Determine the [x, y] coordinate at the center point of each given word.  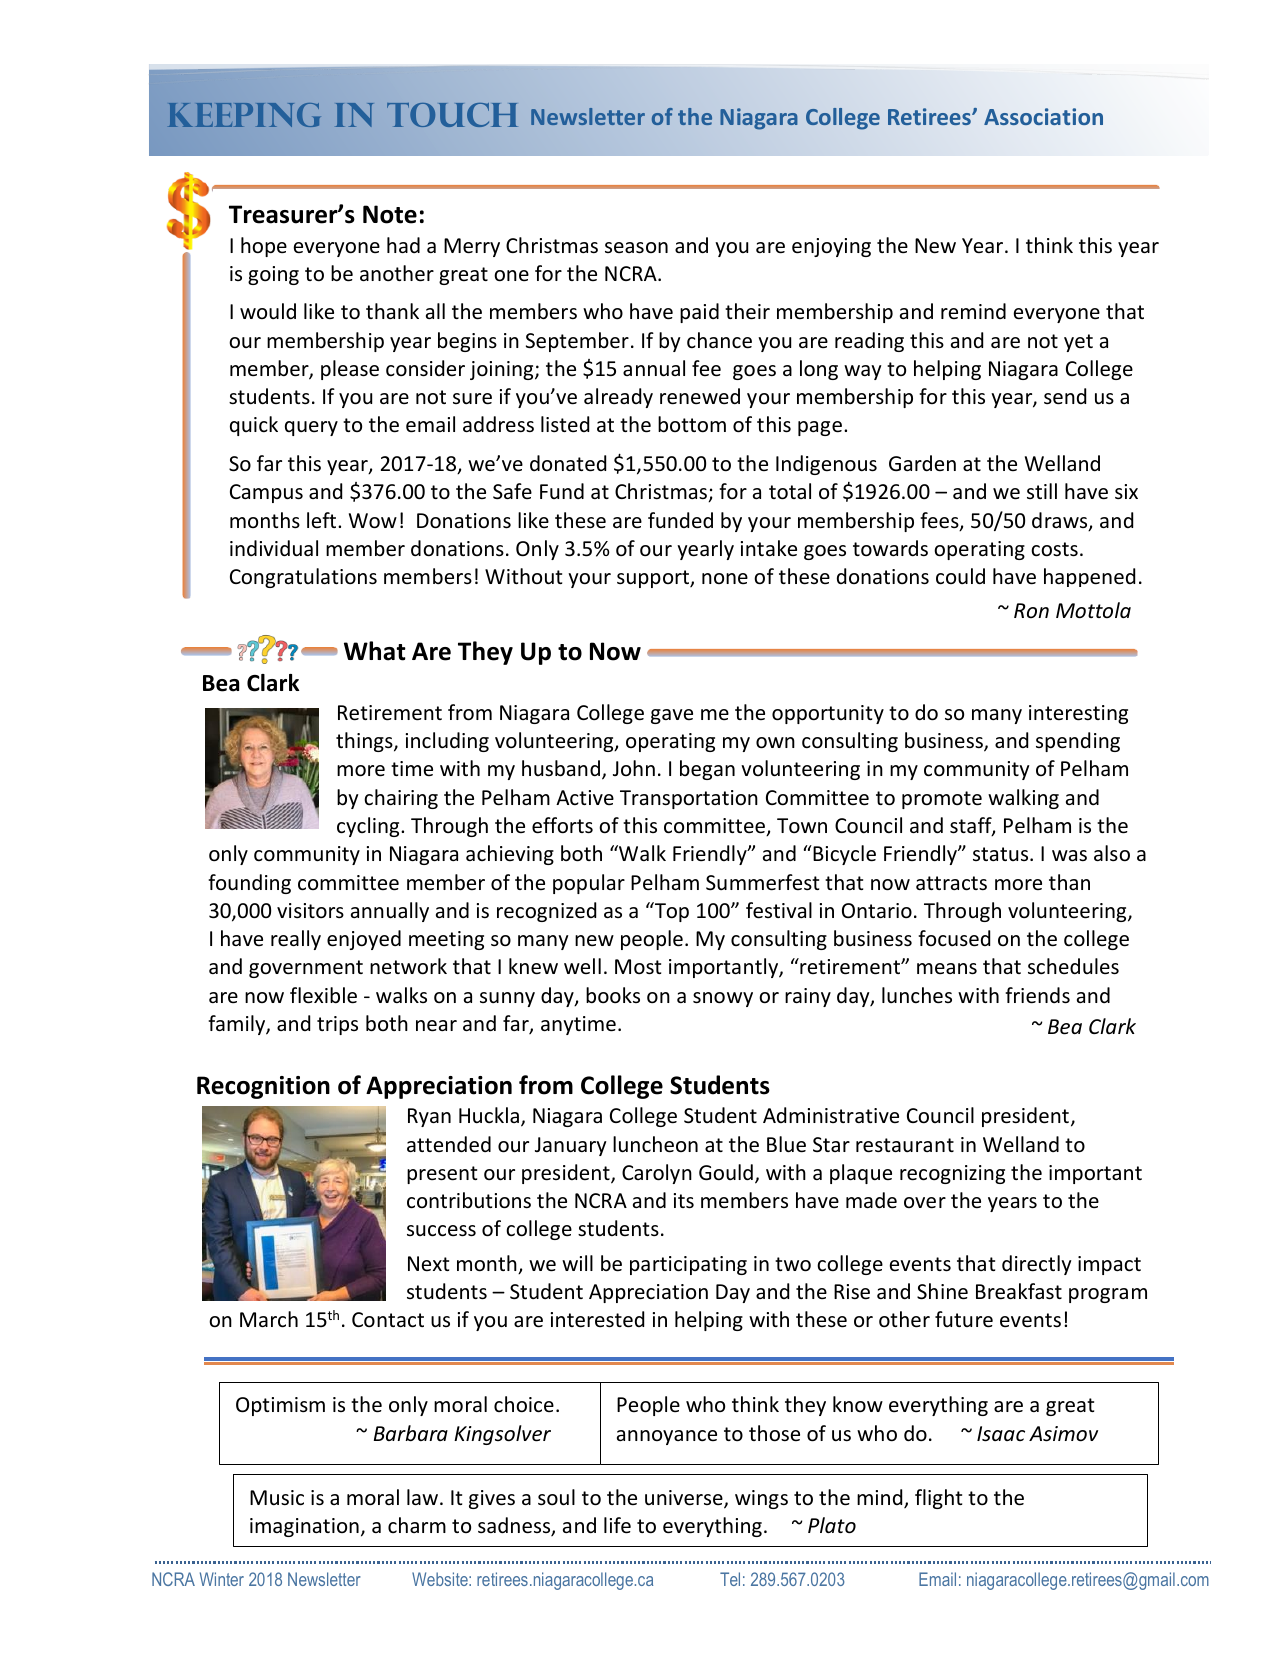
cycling [369, 827]
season [636, 248]
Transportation [689, 799]
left [323, 520]
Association [1043, 116]
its [684, 1201]
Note [390, 214]
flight [938, 1499]
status [1002, 854]
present [442, 1175]
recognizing [952, 1174]
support [654, 579]
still [1042, 491]
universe [685, 1499]
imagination [304, 1527]
